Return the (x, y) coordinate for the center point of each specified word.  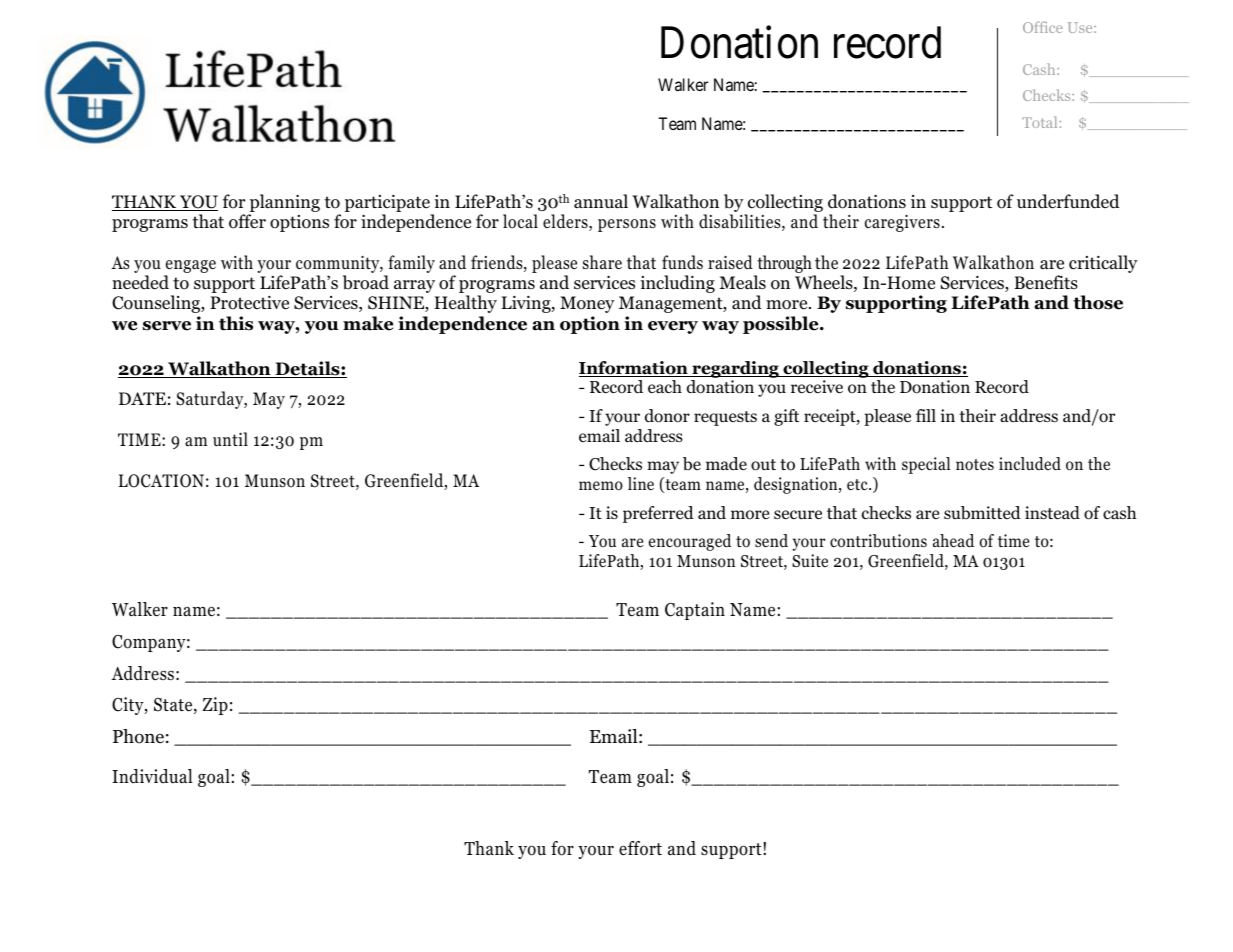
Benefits (1046, 282)
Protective (249, 303)
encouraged (690, 542)
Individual (152, 776)
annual (601, 201)
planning (284, 204)
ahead (953, 541)
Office (1042, 27)
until (230, 439)
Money (587, 304)
